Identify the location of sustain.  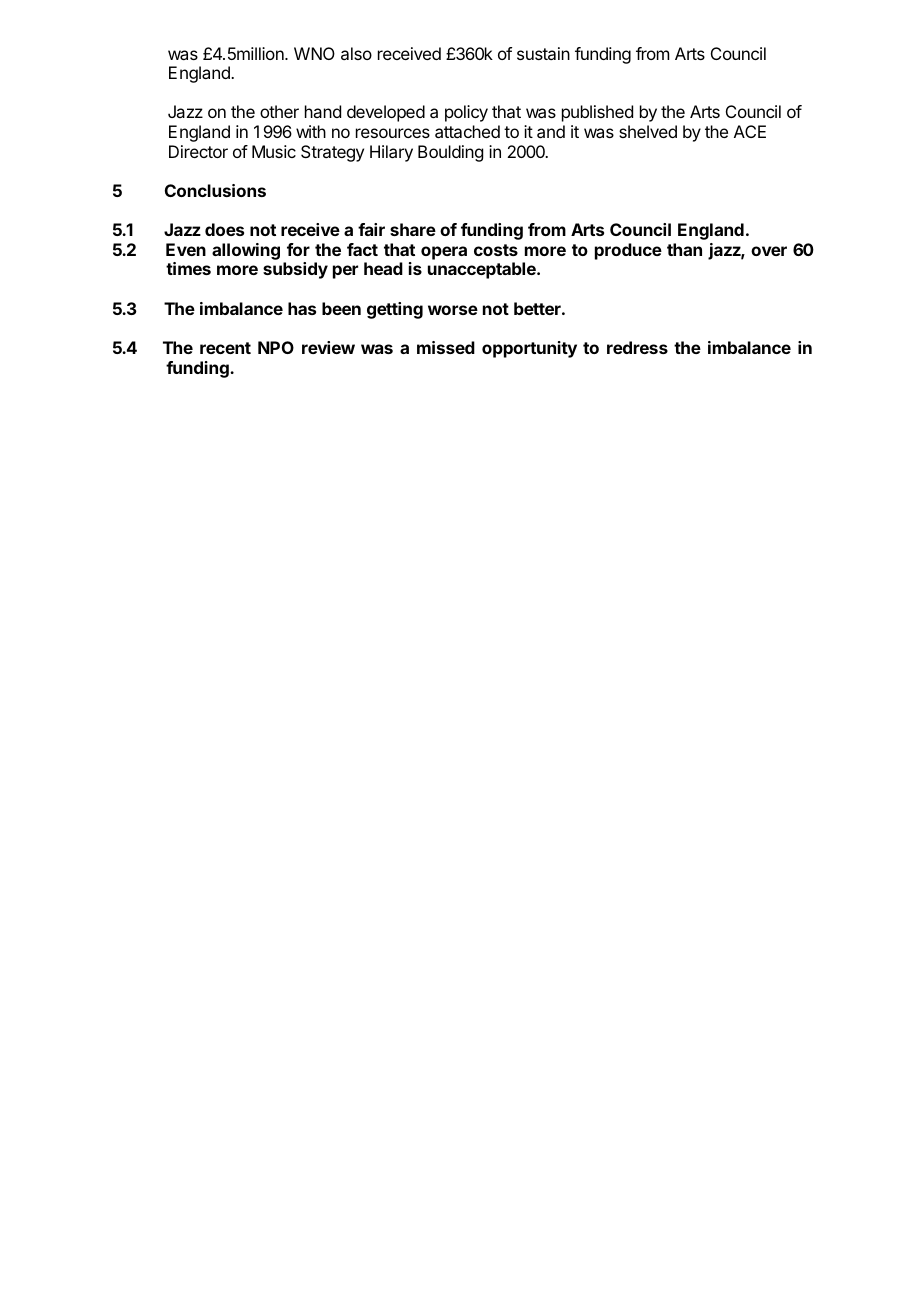
(543, 53).
